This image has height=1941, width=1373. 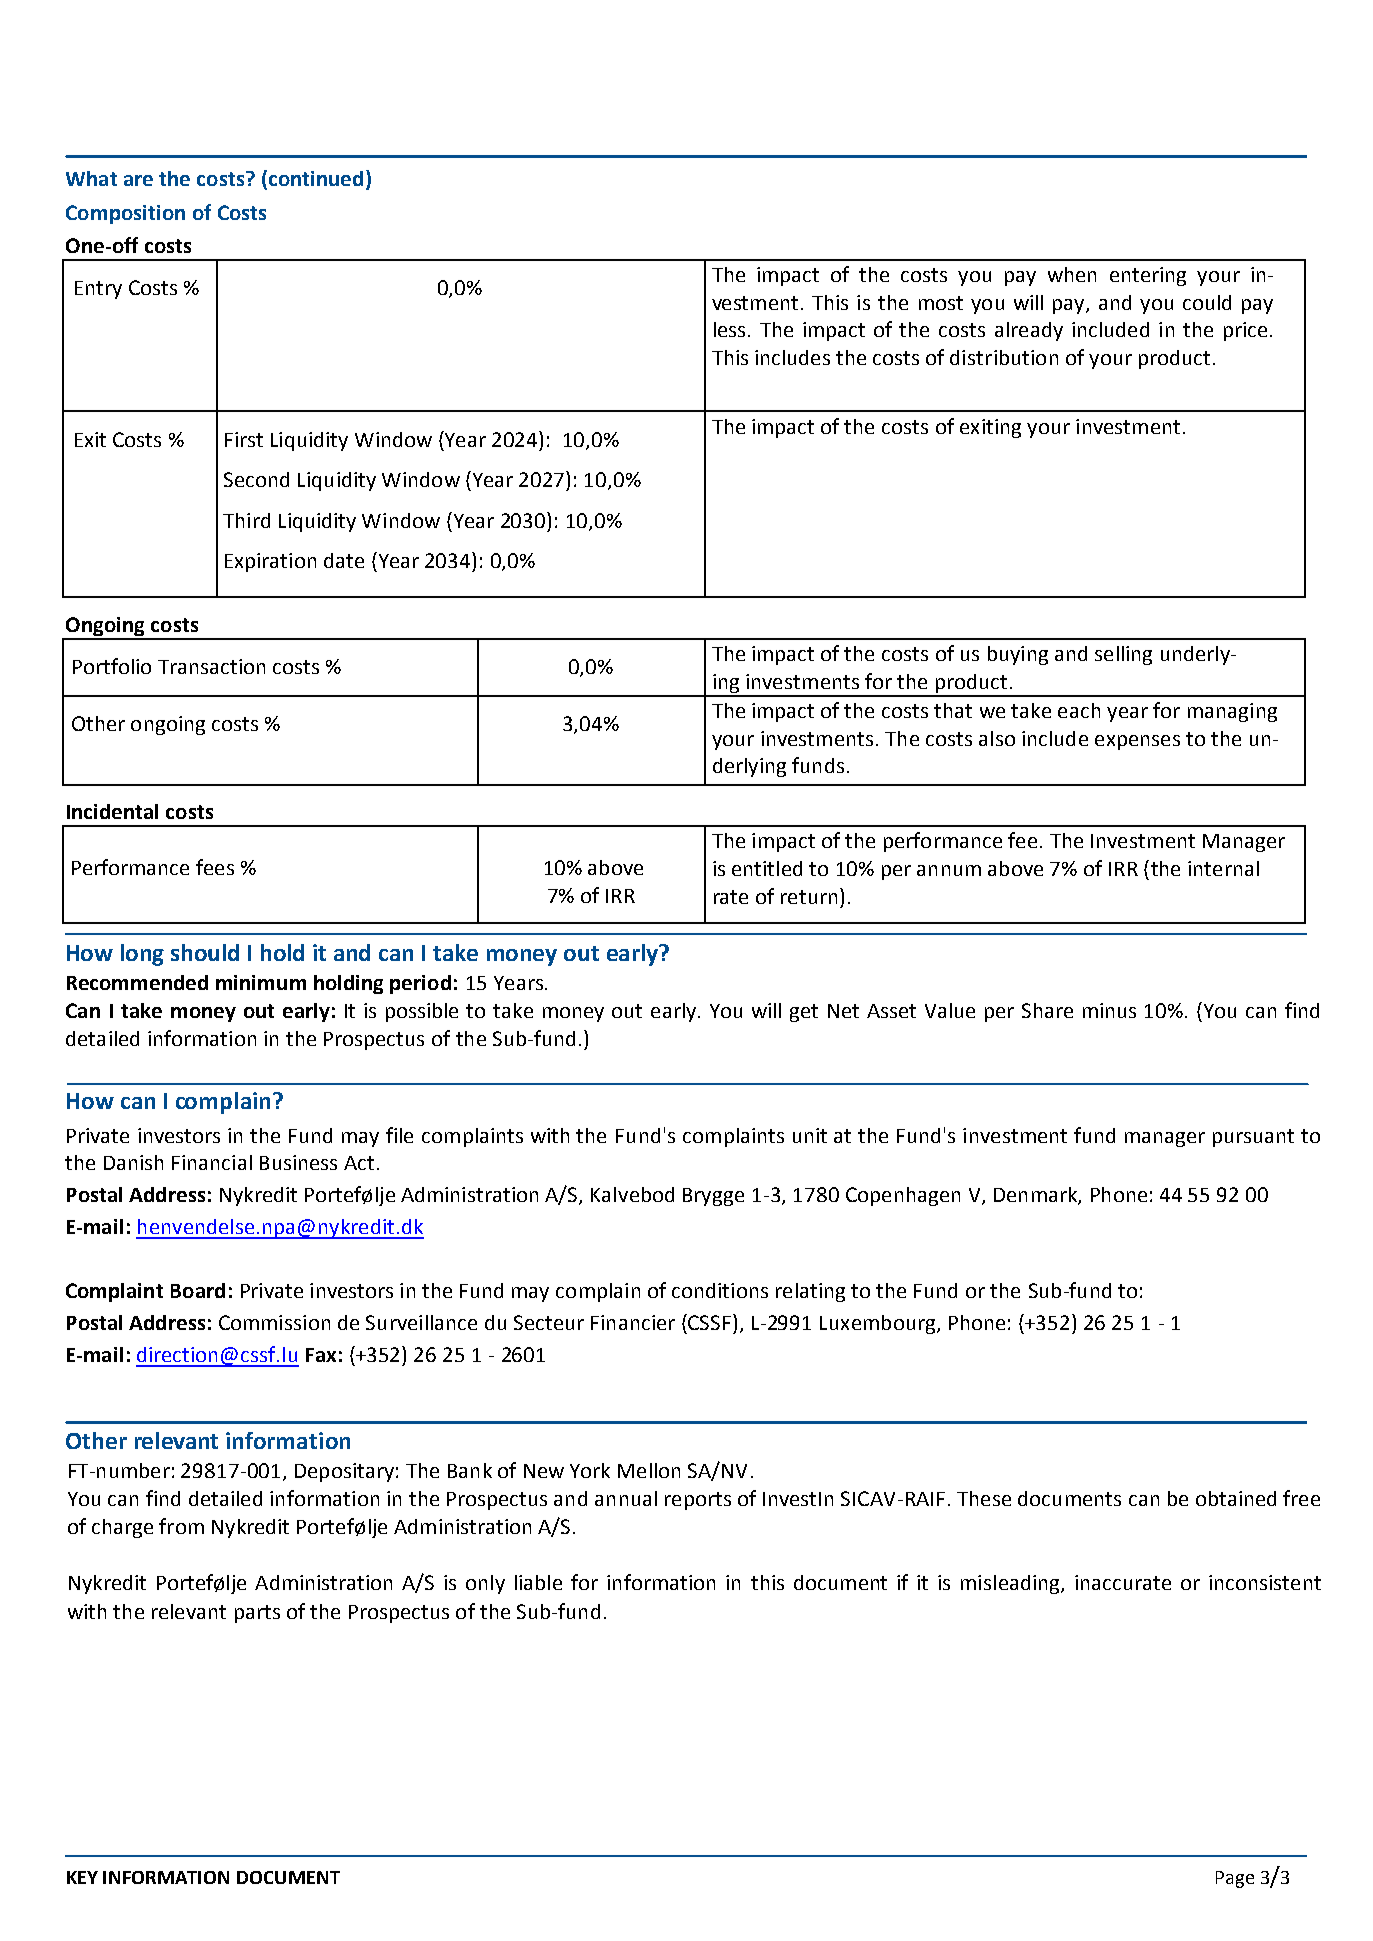 I want to click on liable, so click(x=538, y=1582).
